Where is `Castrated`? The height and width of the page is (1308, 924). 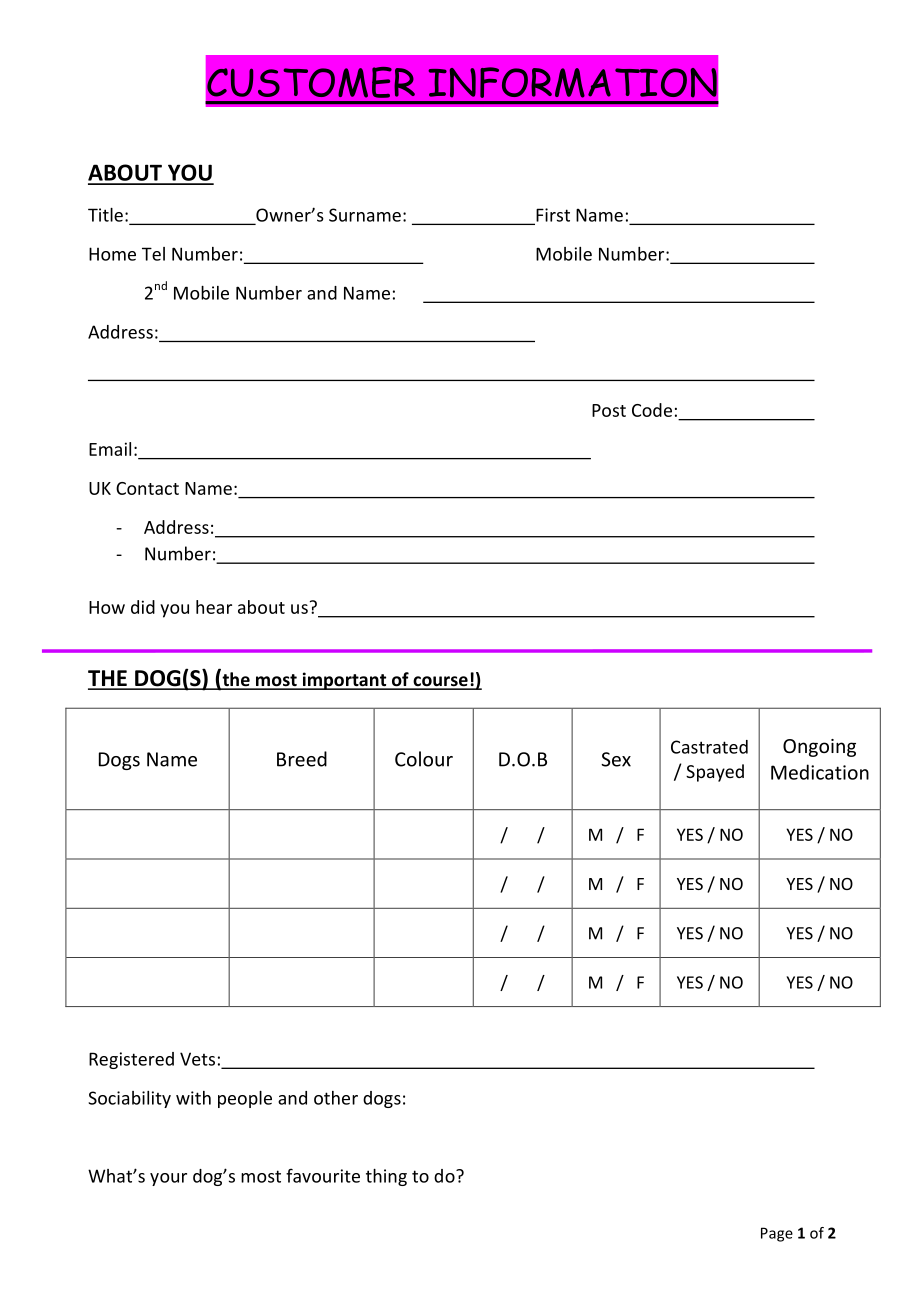 Castrated is located at coordinates (709, 747).
